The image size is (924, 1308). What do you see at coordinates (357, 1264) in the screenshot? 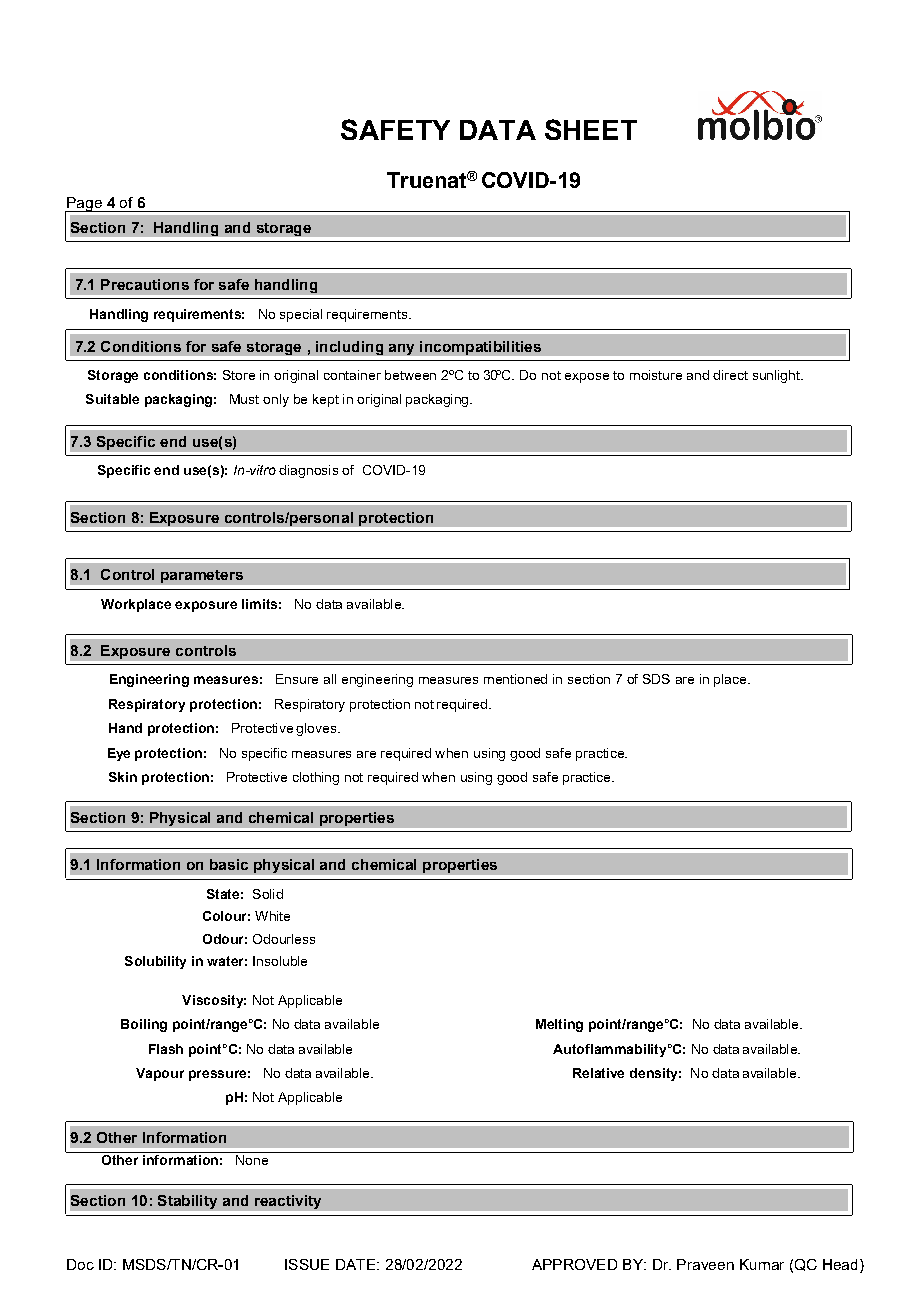
I see `DATE` at bounding box center [357, 1264].
